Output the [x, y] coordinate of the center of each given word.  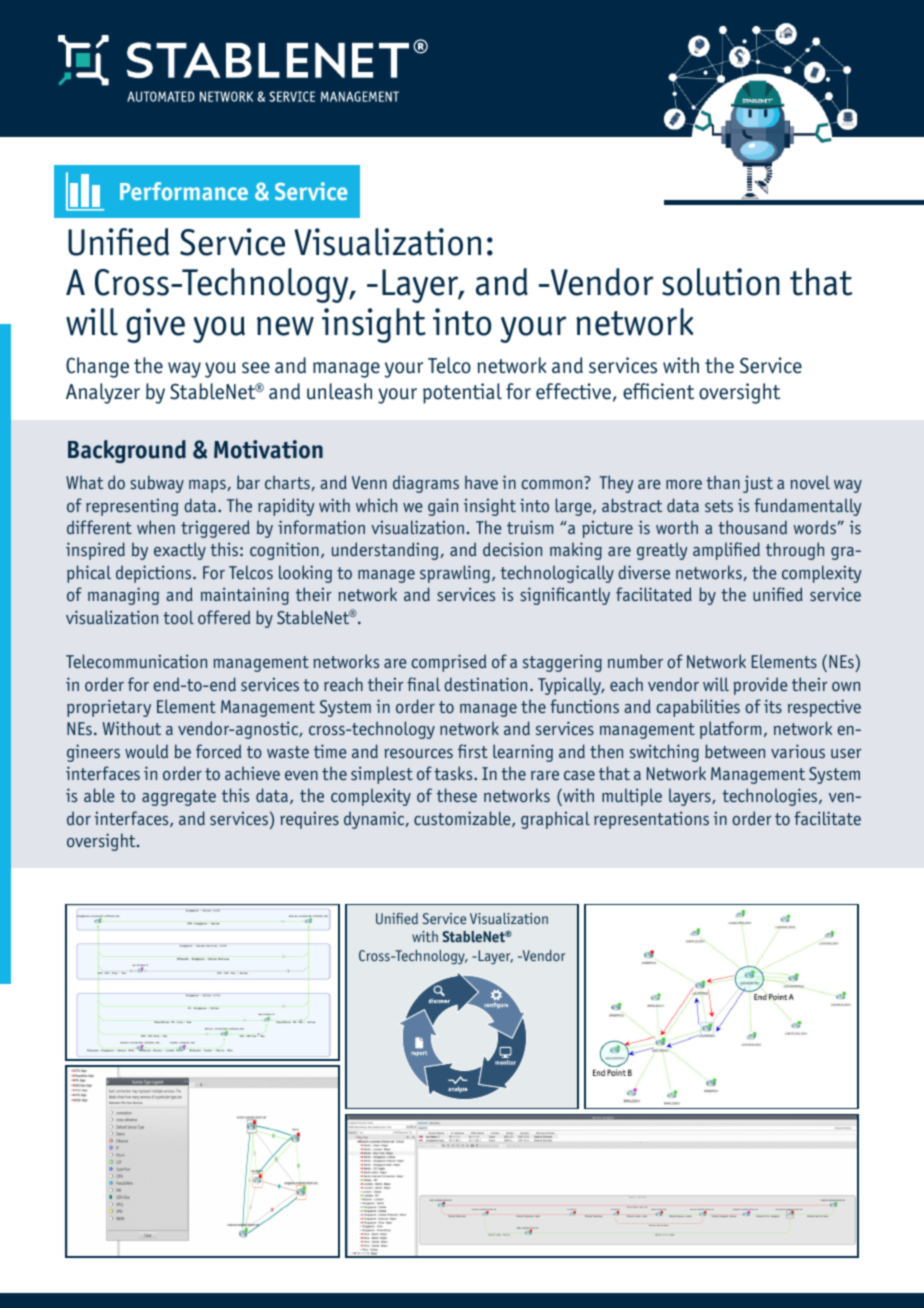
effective [573, 391]
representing [132, 507]
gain [443, 507]
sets [719, 506]
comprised [448, 663]
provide [760, 686]
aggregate [179, 798]
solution [721, 282]
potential [462, 393]
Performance [184, 191]
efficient [658, 391]
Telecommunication [136, 661]
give [155, 325]
